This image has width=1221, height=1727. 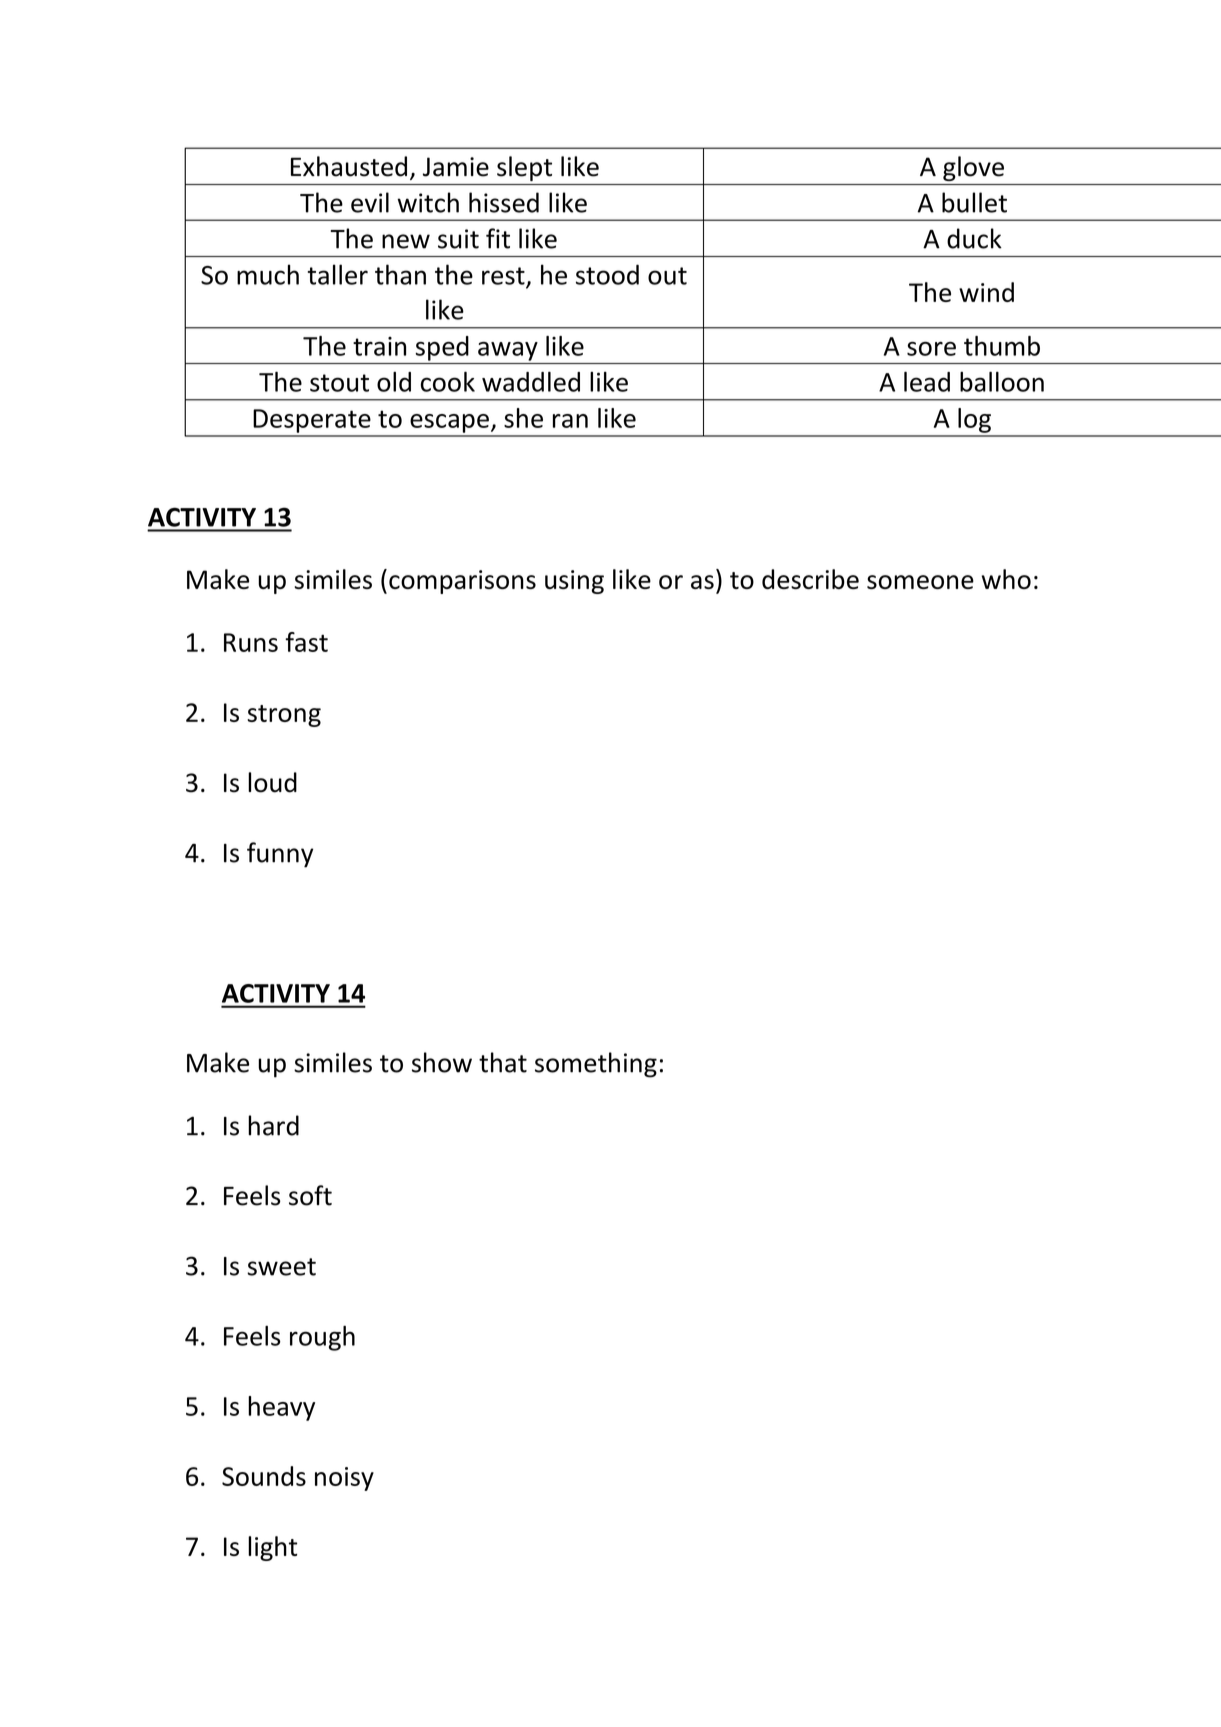 What do you see at coordinates (344, 1479) in the image?
I see `noisy` at bounding box center [344, 1479].
